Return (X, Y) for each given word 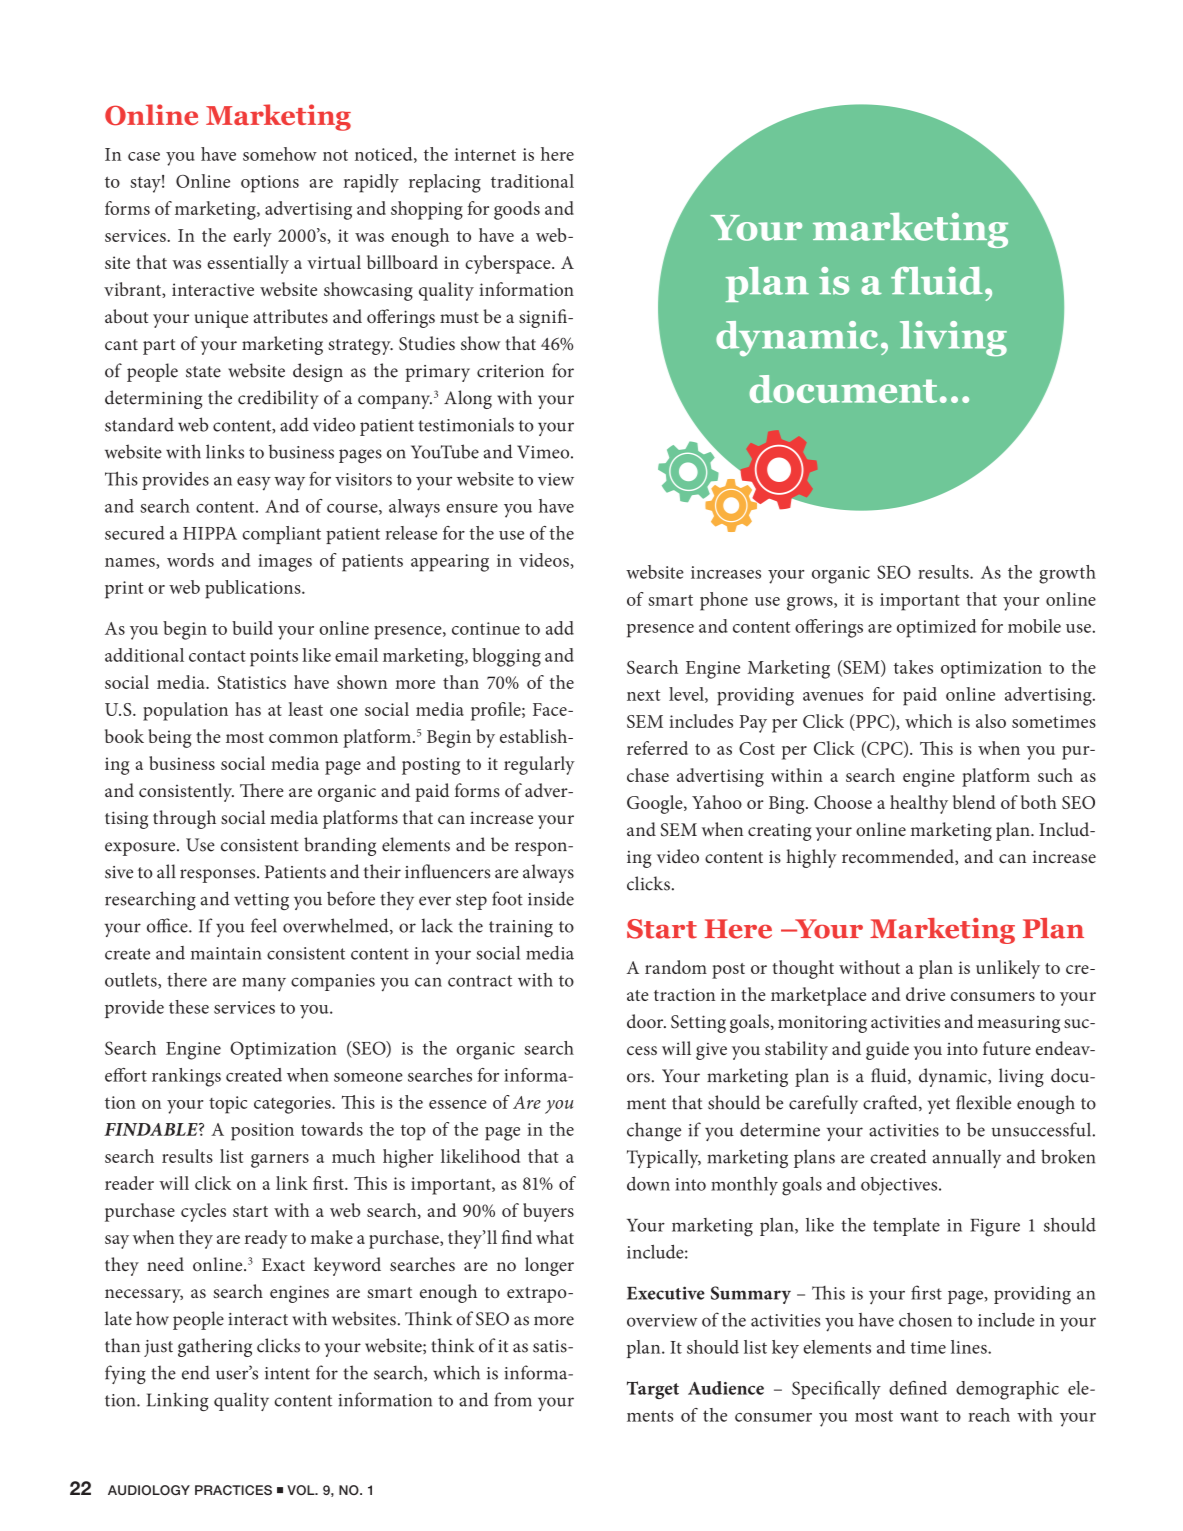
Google (656, 804)
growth (1067, 574)
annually (967, 1158)
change (654, 1131)
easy (254, 483)
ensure (472, 508)
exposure (141, 849)
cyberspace (509, 264)
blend (974, 802)
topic (228, 1105)
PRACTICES (233, 1490)
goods (517, 210)
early (252, 237)
